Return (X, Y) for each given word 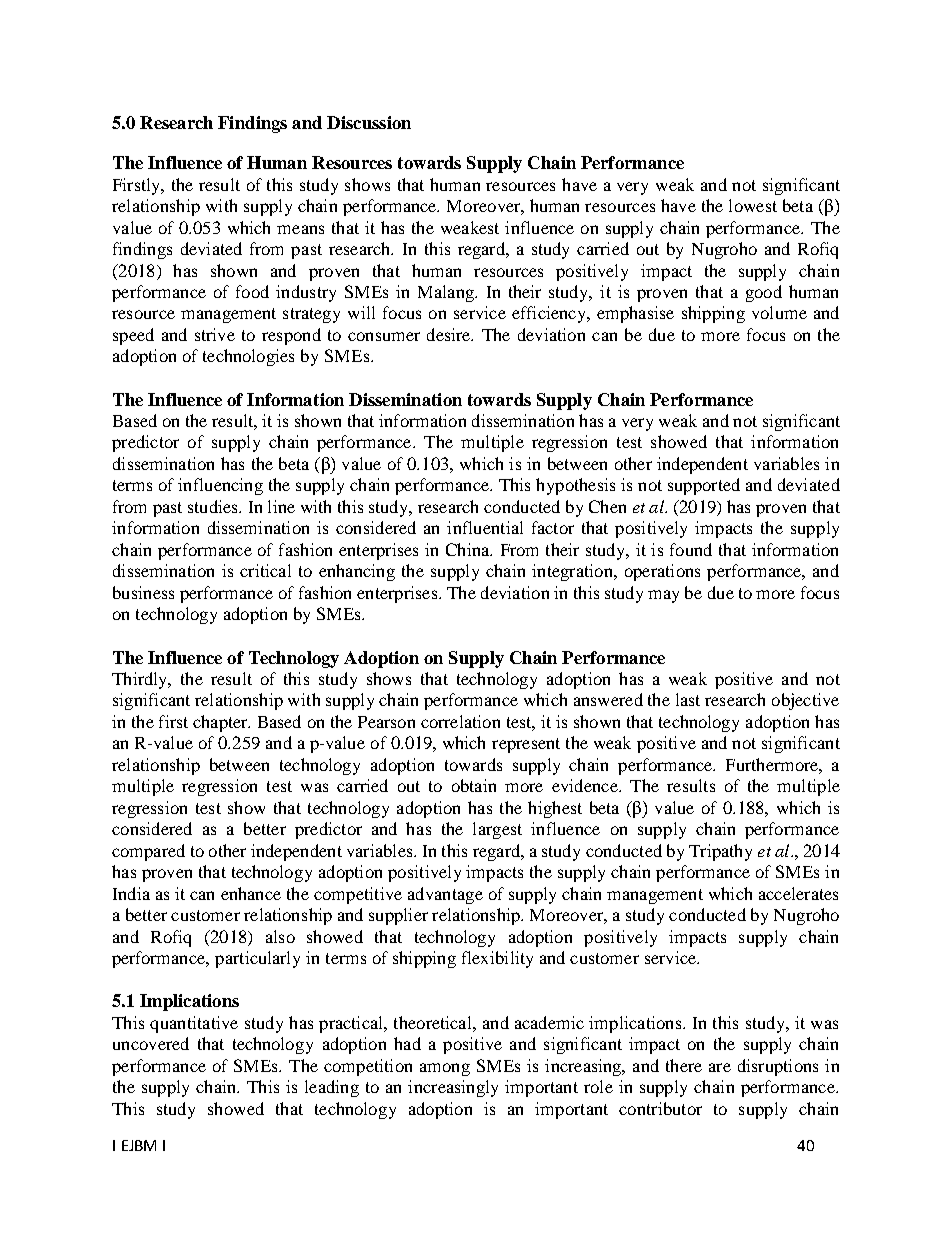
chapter (221, 723)
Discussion (369, 122)
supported (704, 486)
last (688, 699)
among (445, 1069)
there (684, 1065)
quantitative (194, 1024)
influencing (220, 486)
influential (485, 527)
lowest (753, 205)
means (300, 229)
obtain (474, 785)
